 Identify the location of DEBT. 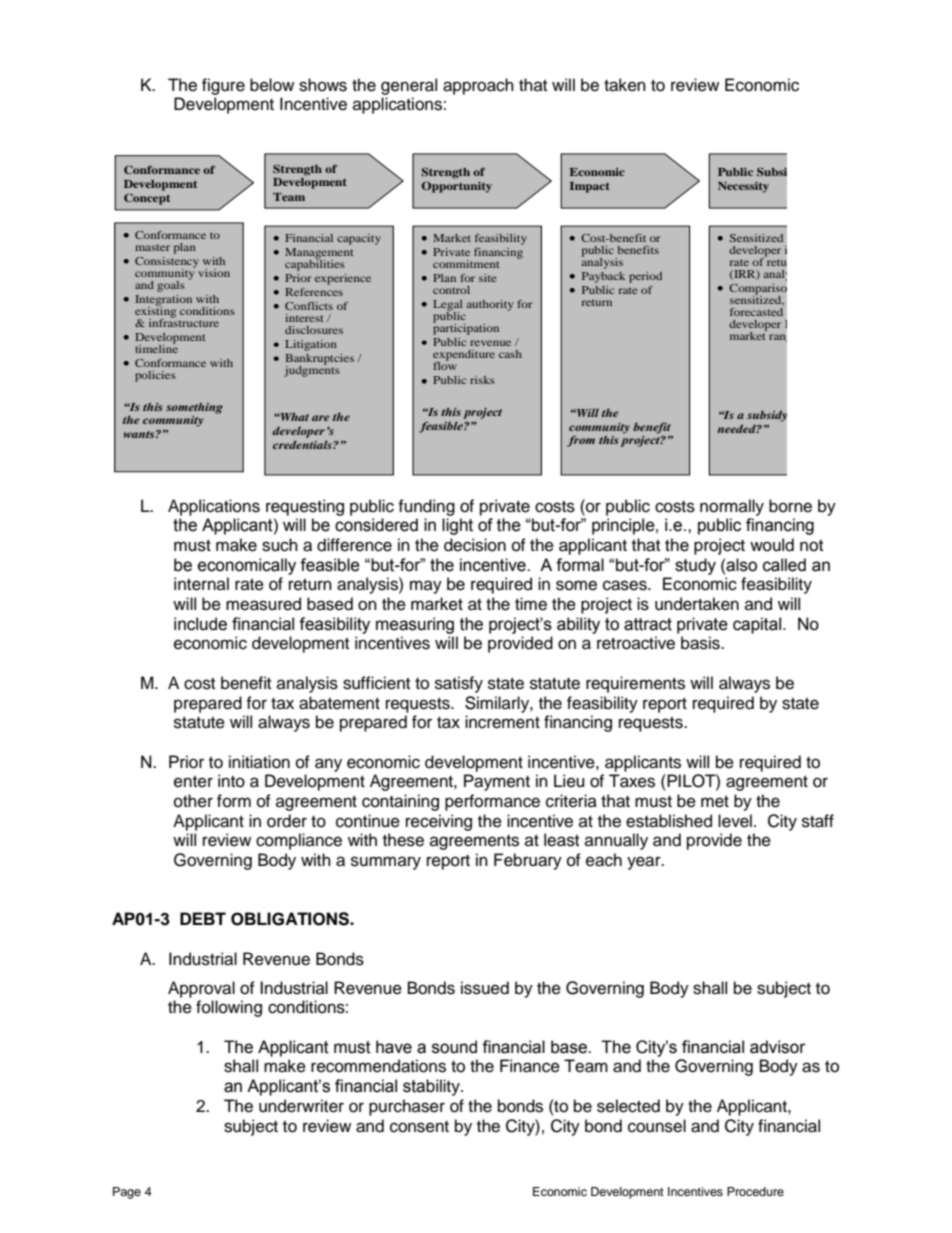
(203, 918).
